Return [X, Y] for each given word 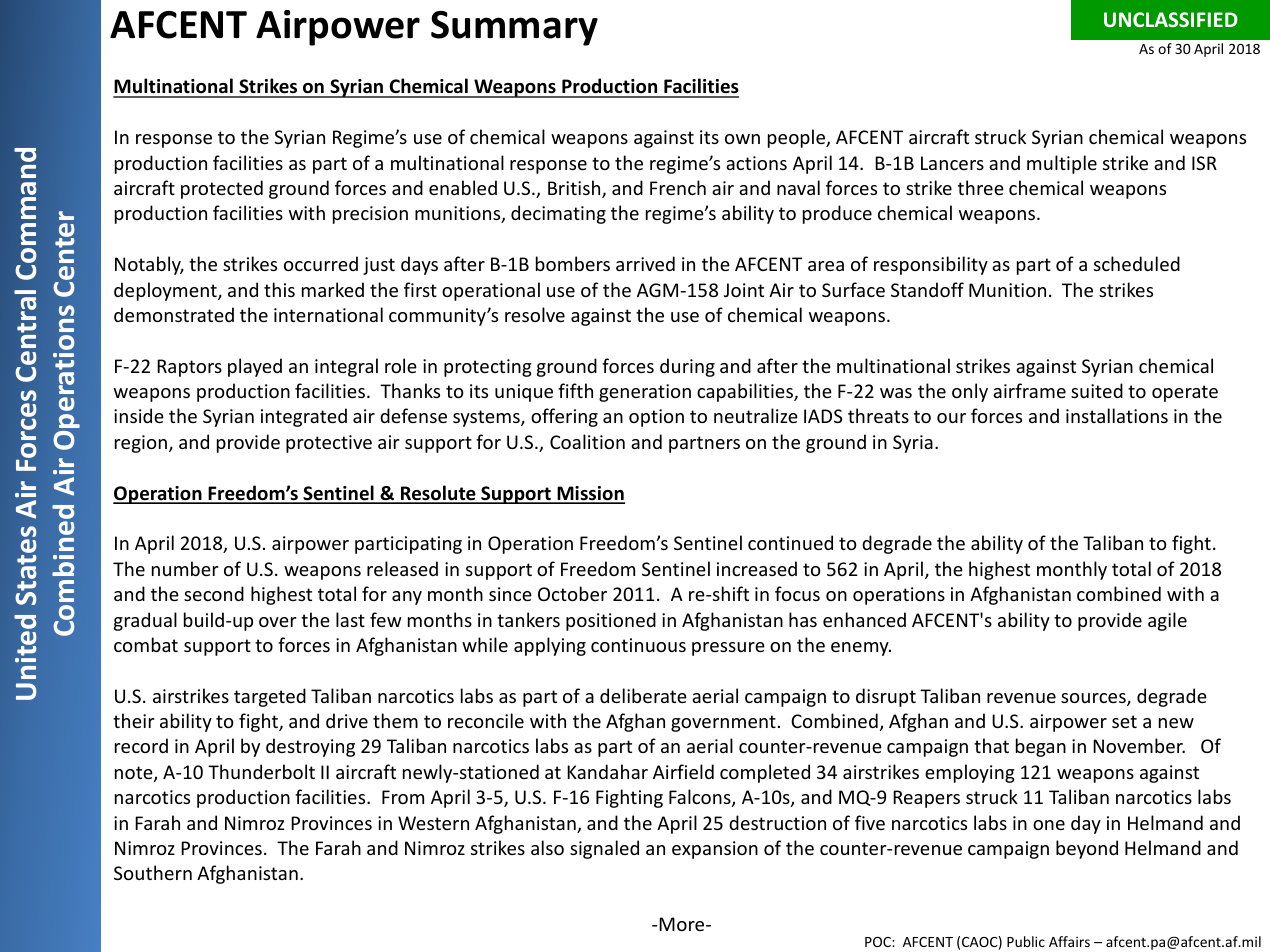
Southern [153, 872]
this [279, 289]
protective [329, 444]
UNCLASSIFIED [1171, 20]
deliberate [643, 695]
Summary [514, 28]
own [742, 139]
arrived [645, 263]
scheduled [1137, 263]
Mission [590, 494]
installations [1117, 415]
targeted [270, 697]
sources [1094, 699]
